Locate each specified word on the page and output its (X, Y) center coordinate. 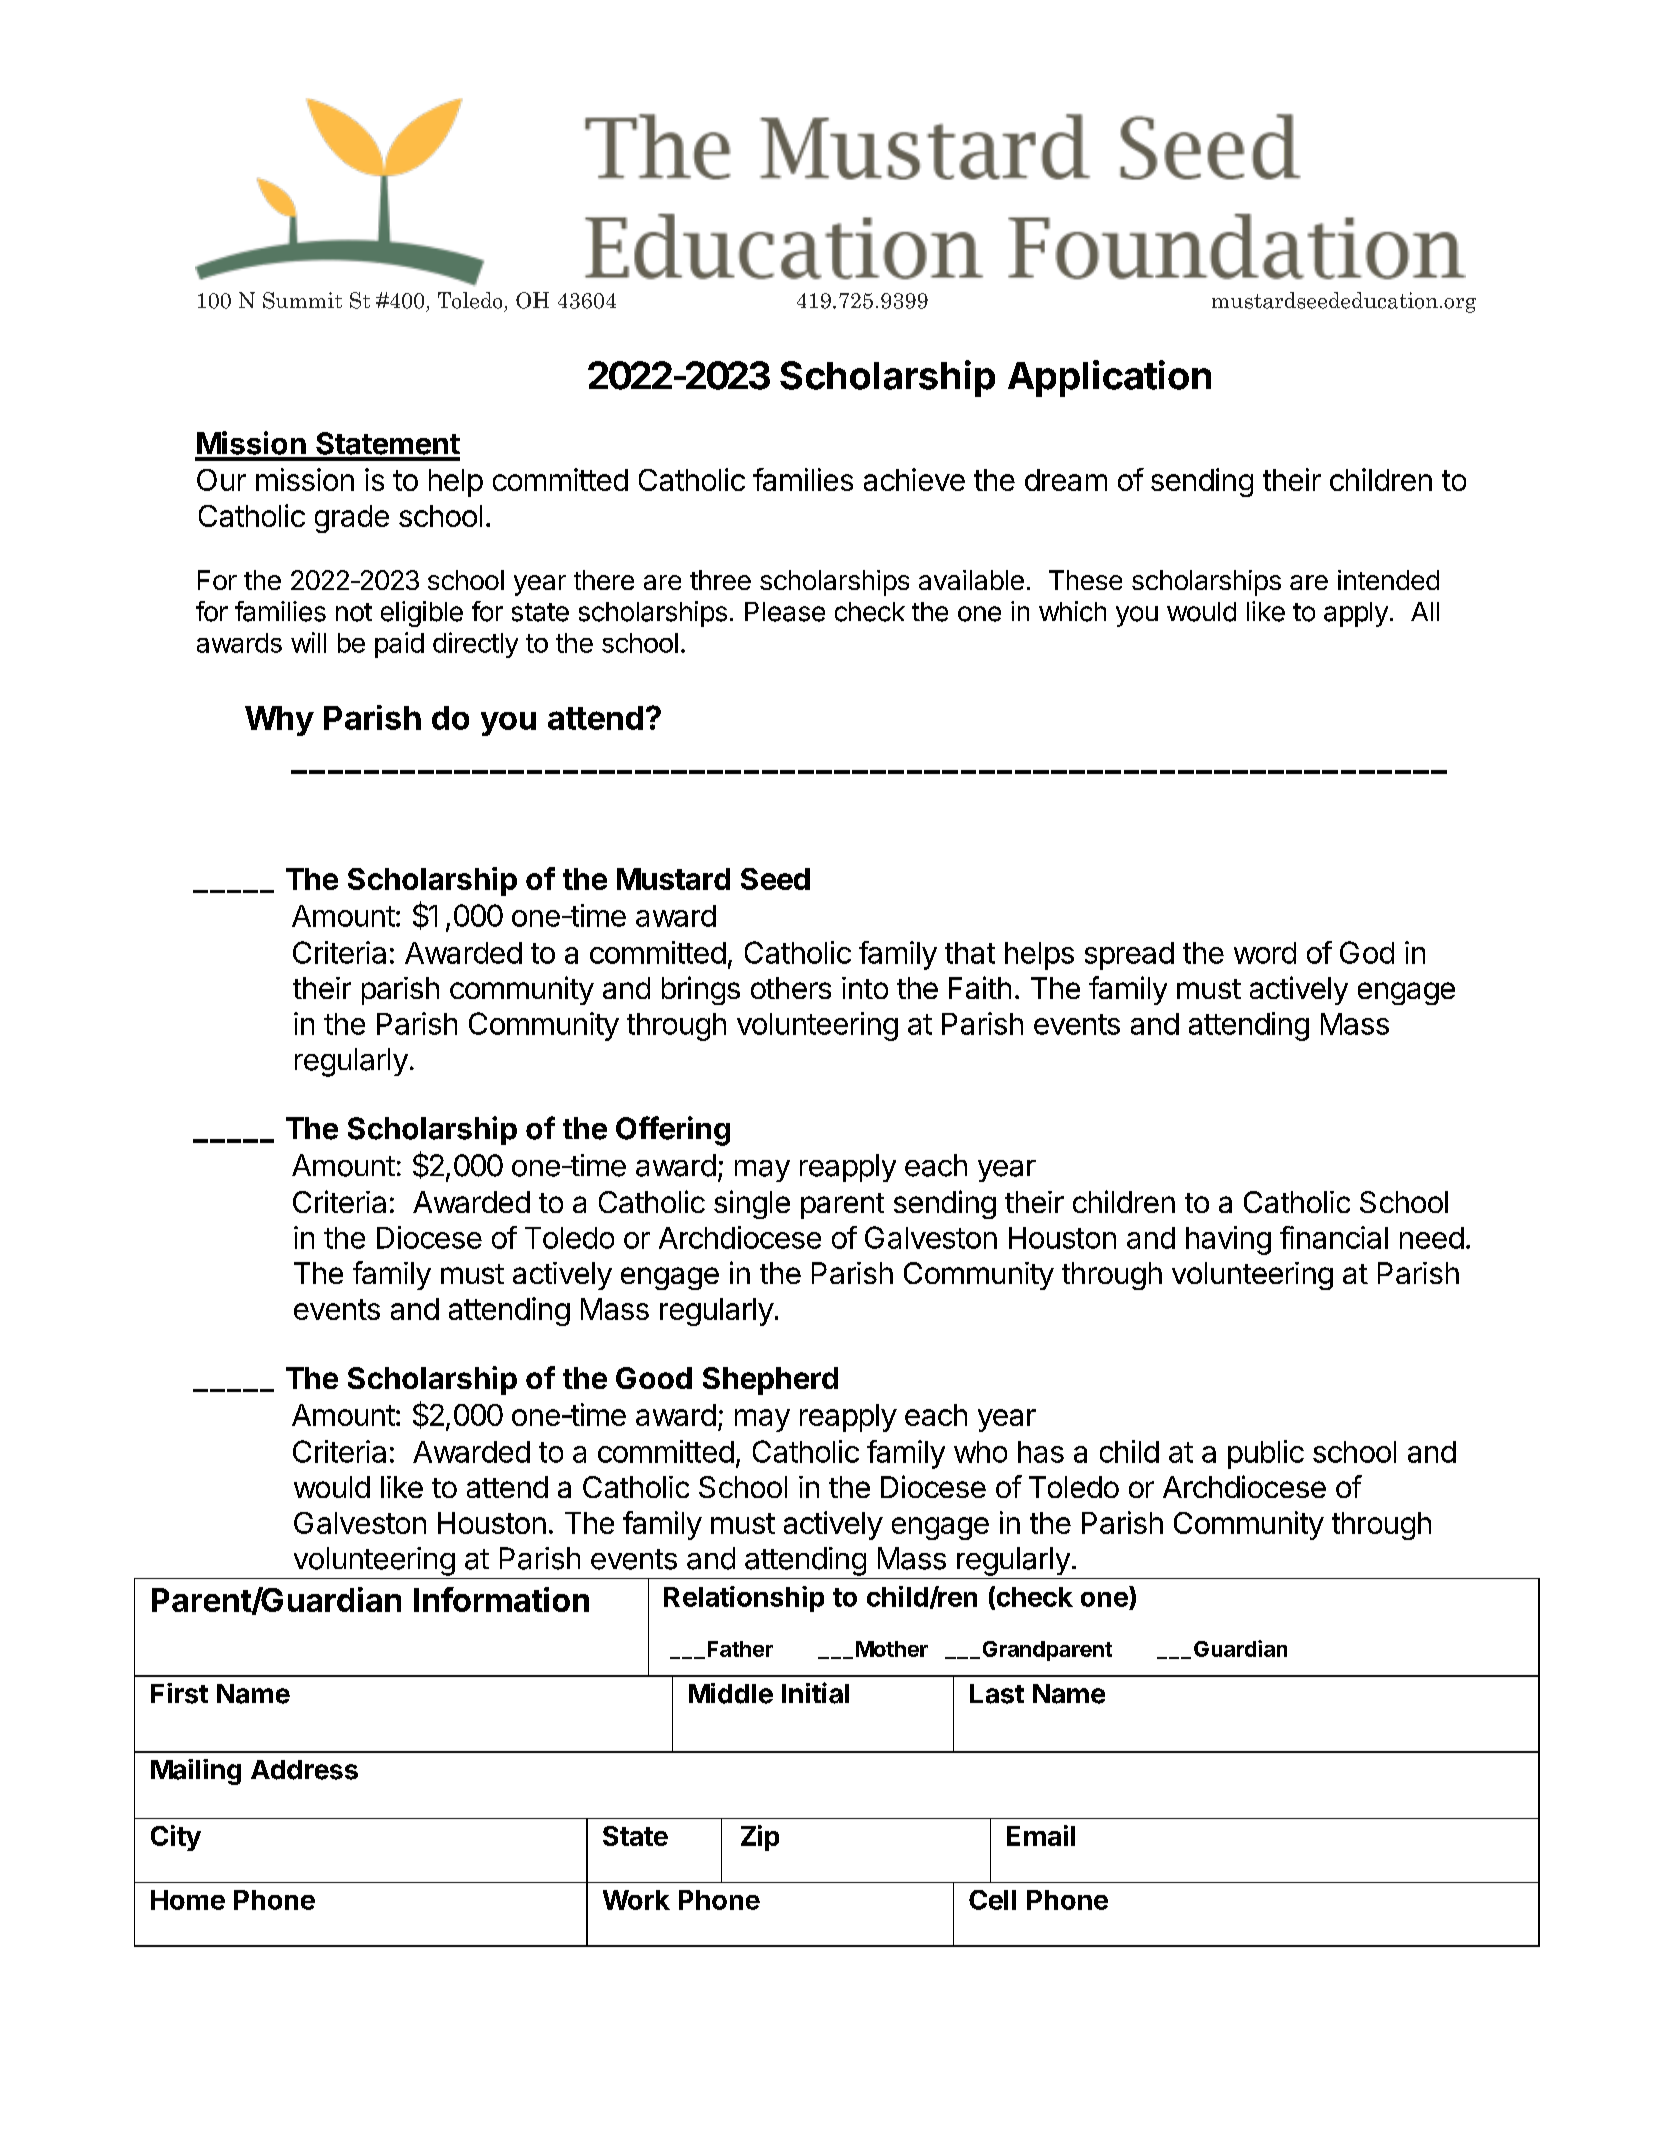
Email (1041, 1835)
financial (1334, 1237)
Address (304, 1770)
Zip (760, 1838)
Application (1109, 378)
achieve (914, 479)
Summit (302, 300)
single (752, 1204)
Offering (673, 1131)
